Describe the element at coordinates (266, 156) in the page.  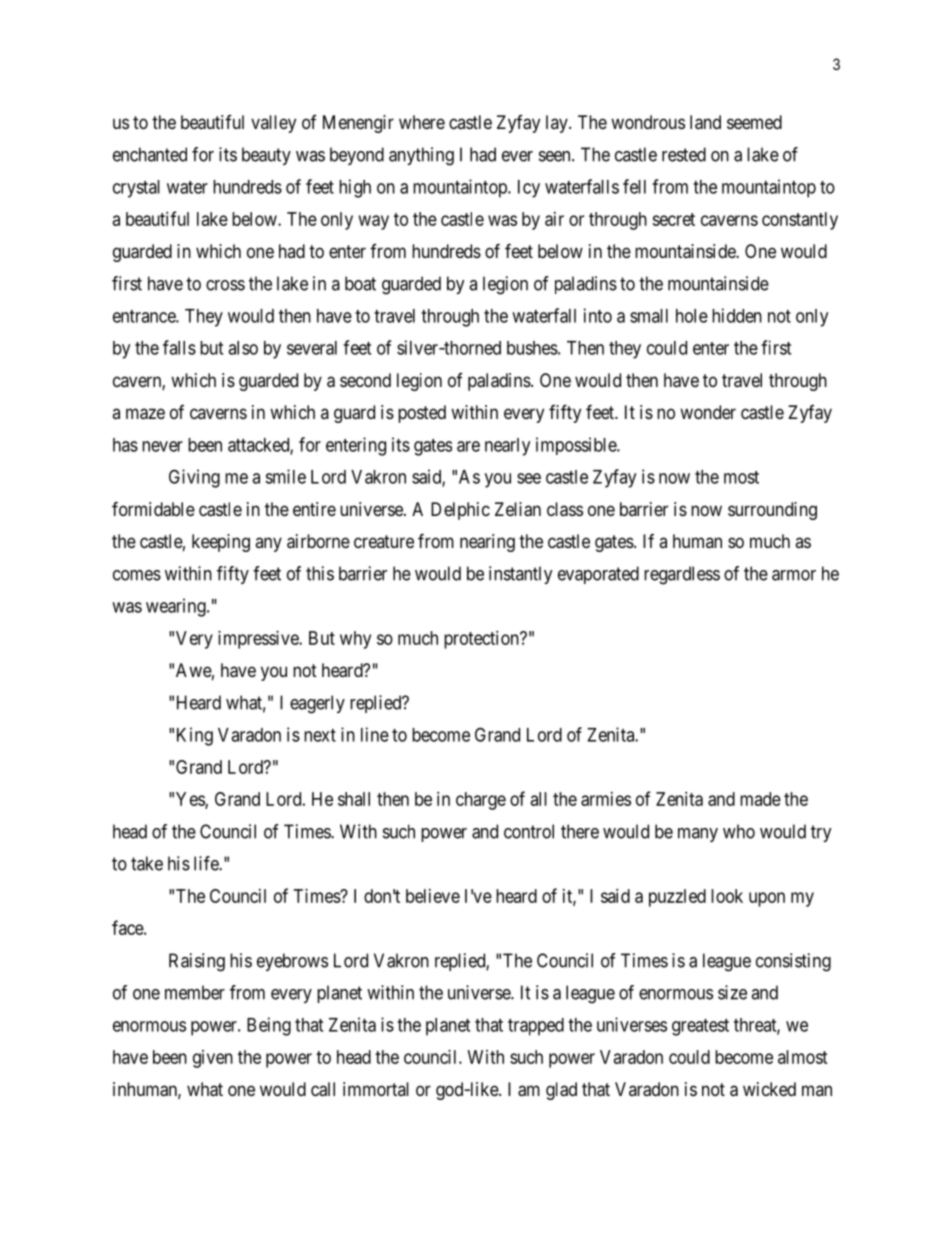
I see `beauty` at that location.
